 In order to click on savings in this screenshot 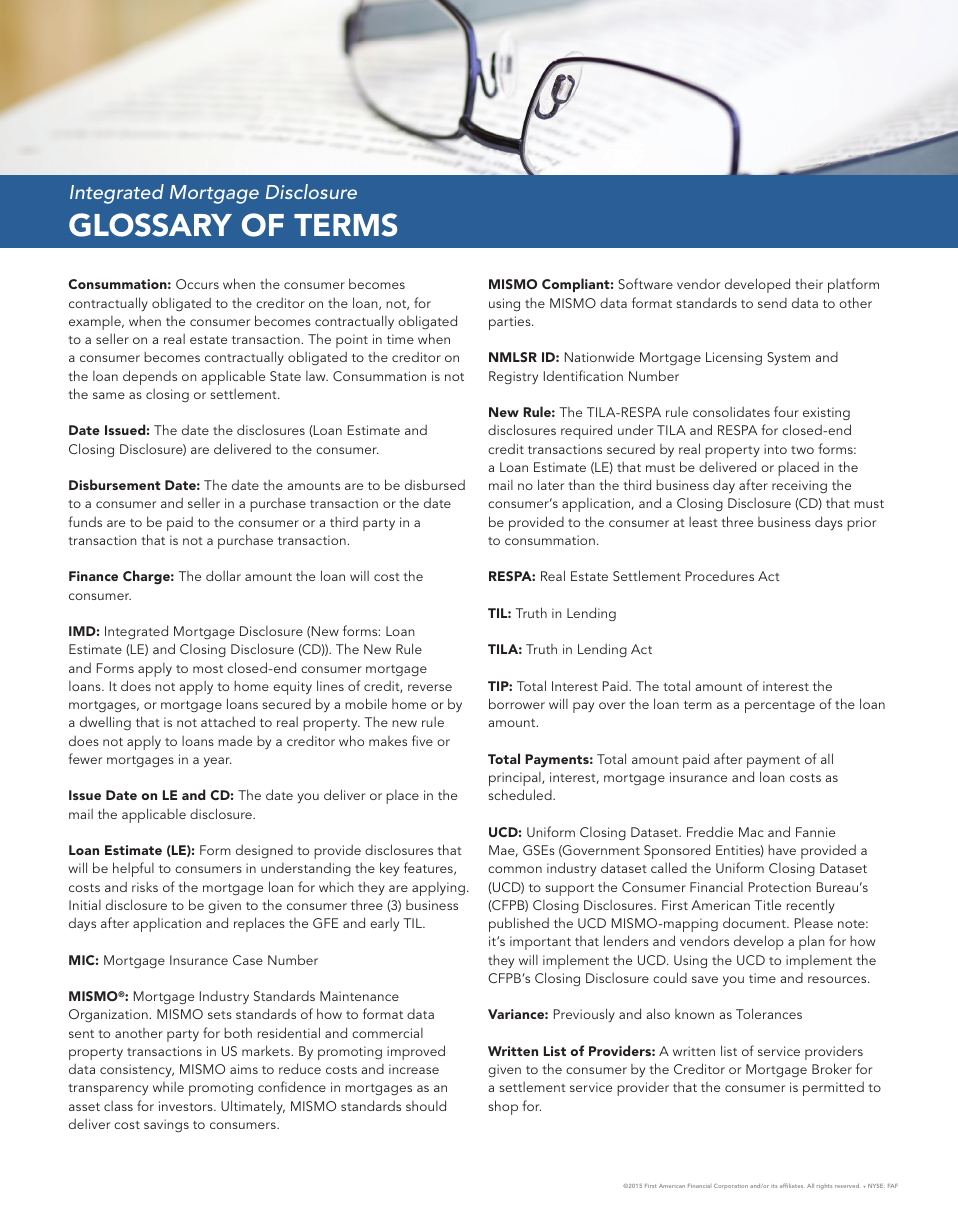, I will do `click(166, 1126)`.
